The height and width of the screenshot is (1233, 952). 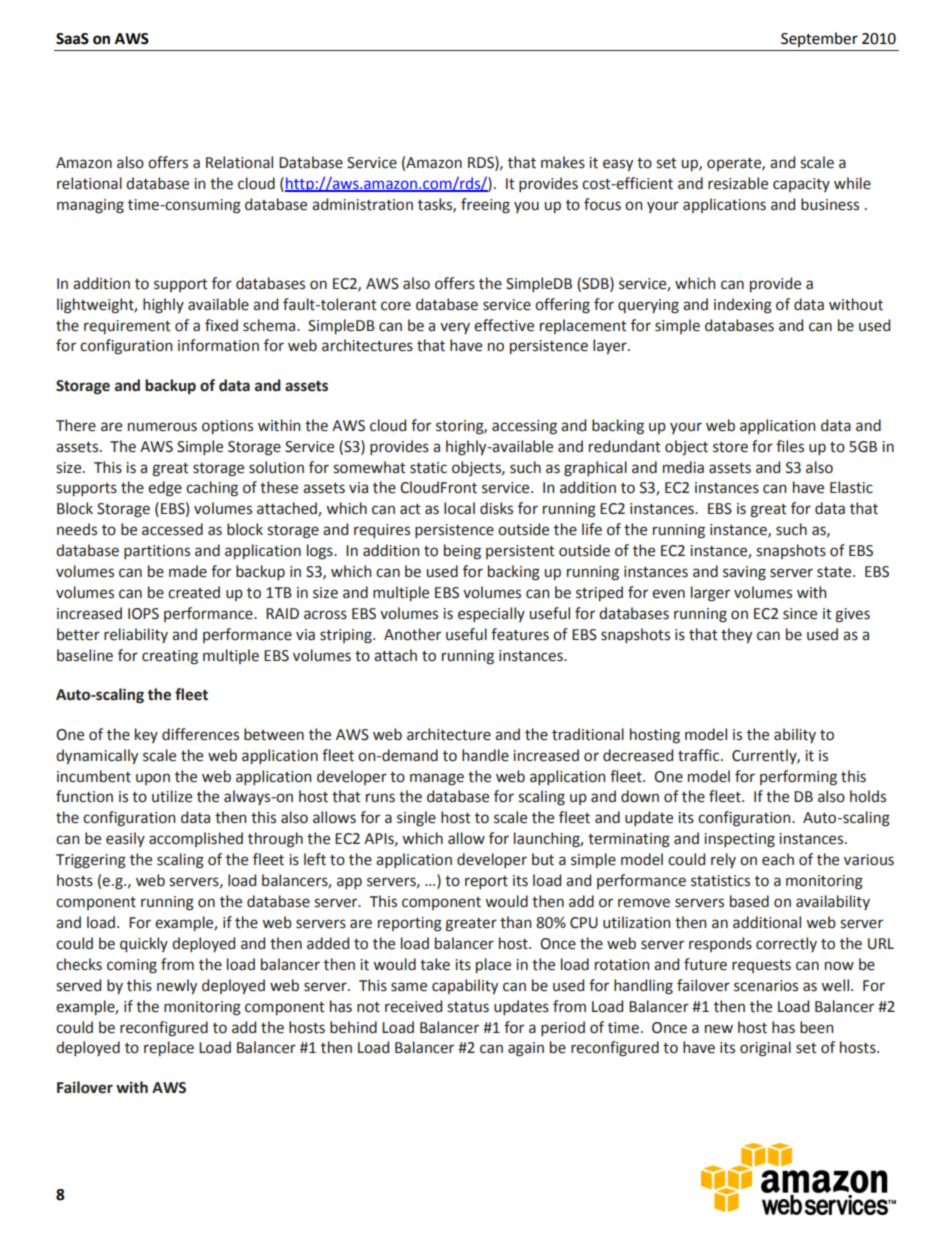 What do you see at coordinates (468, 1007) in the screenshot?
I see `status` at bounding box center [468, 1007].
